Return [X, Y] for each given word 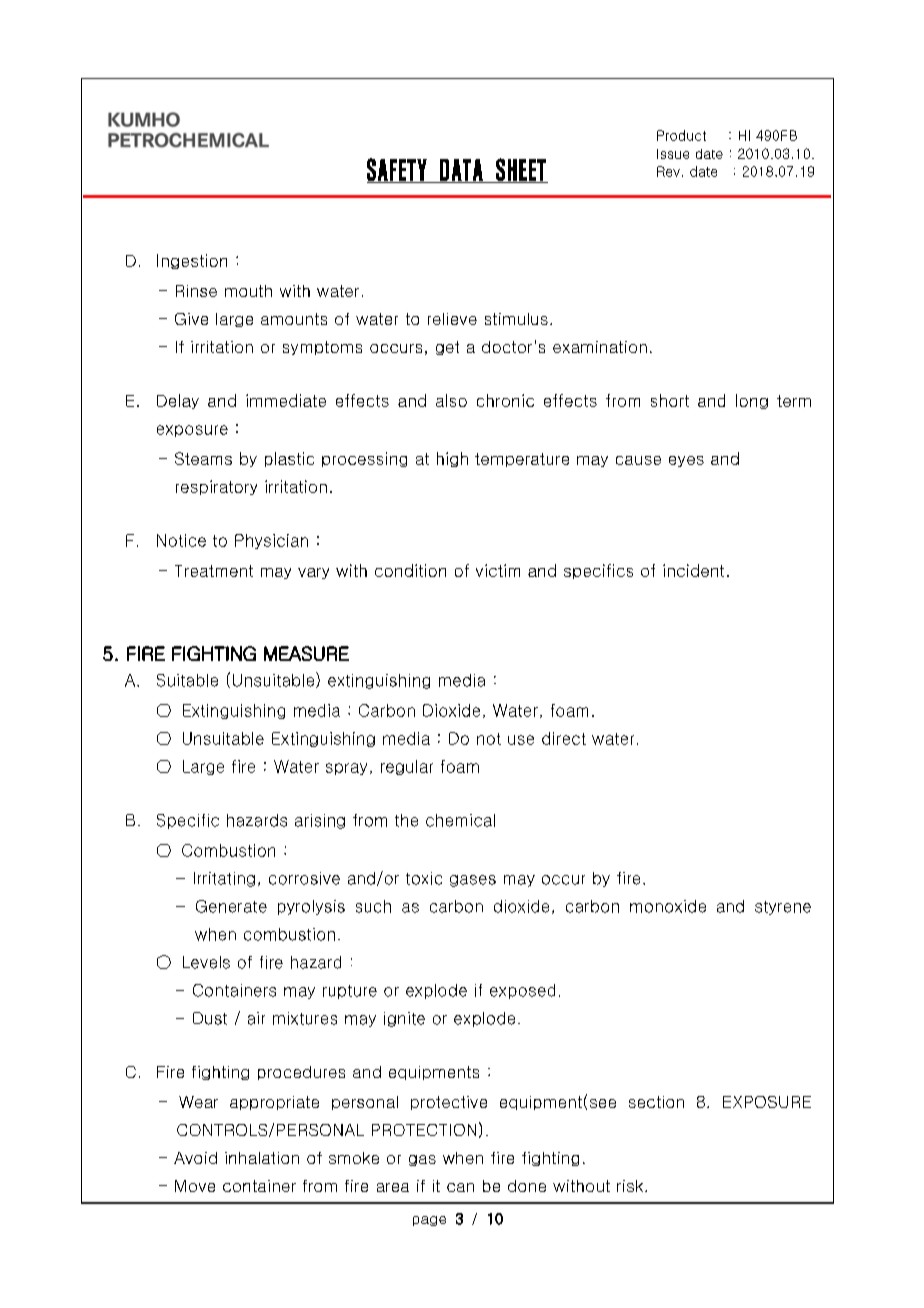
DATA [461, 171]
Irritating [224, 879]
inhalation [262, 1158]
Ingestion [192, 261]
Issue [673, 154]
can [460, 1187]
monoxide [668, 906]
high [452, 459]
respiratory [216, 487]
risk [631, 1186]
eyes [686, 461]
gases [473, 881]
